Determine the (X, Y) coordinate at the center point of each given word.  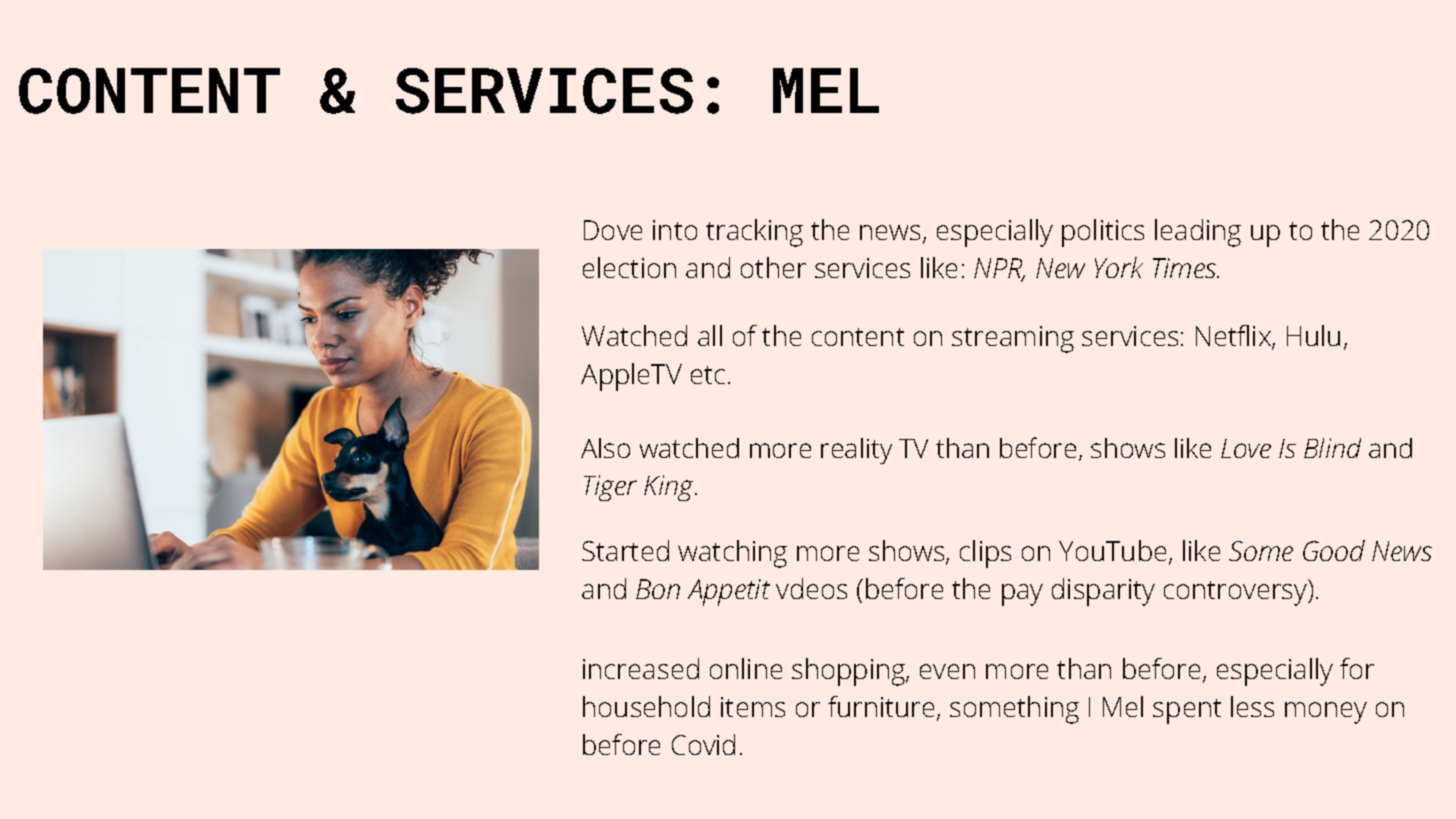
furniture (881, 706)
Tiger (610, 488)
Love (1246, 448)
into (675, 230)
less (1252, 706)
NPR (999, 269)
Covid (703, 744)
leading (1198, 233)
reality (856, 451)
